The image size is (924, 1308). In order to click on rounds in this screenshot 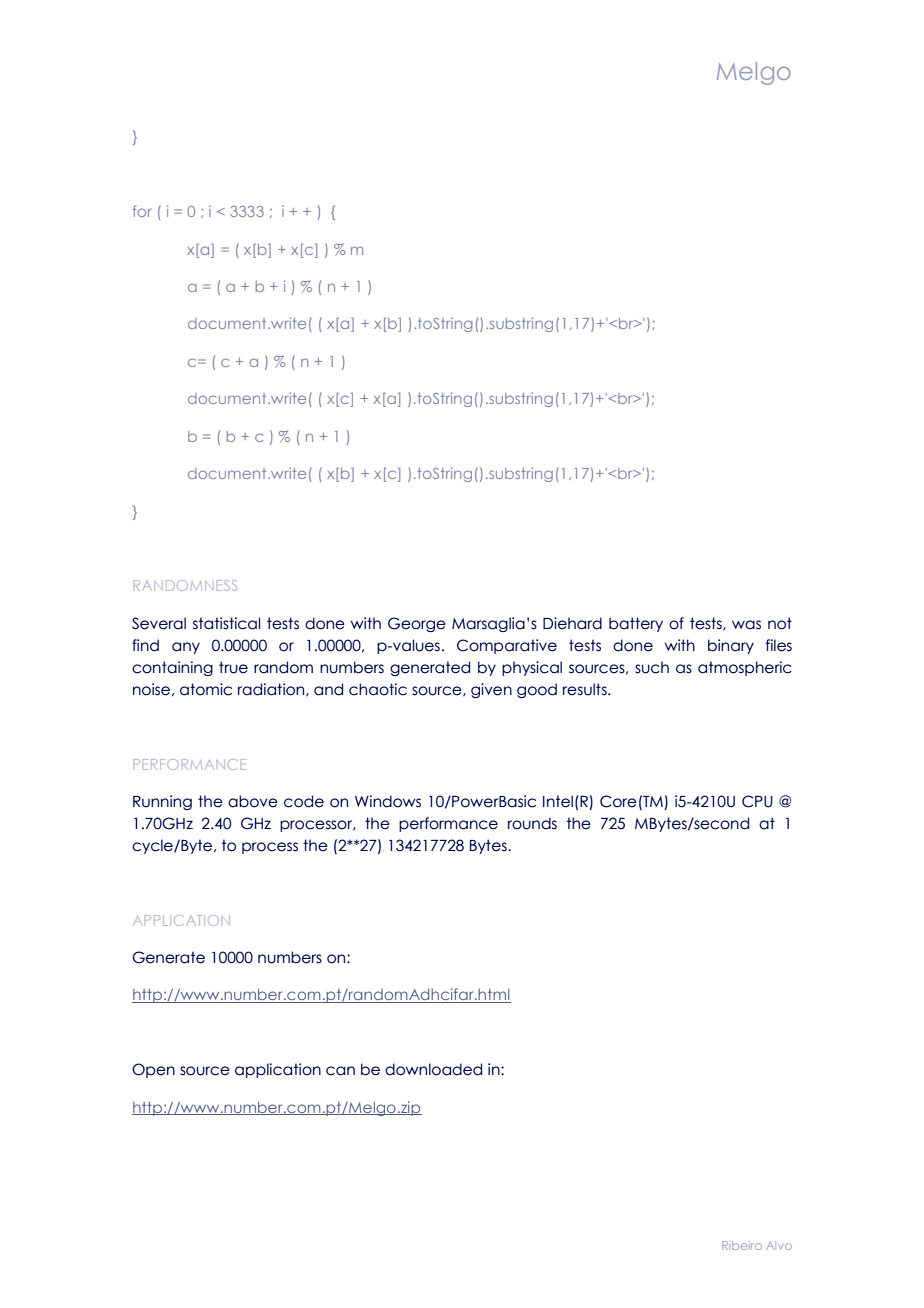, I will do `click(532, 823)`.
